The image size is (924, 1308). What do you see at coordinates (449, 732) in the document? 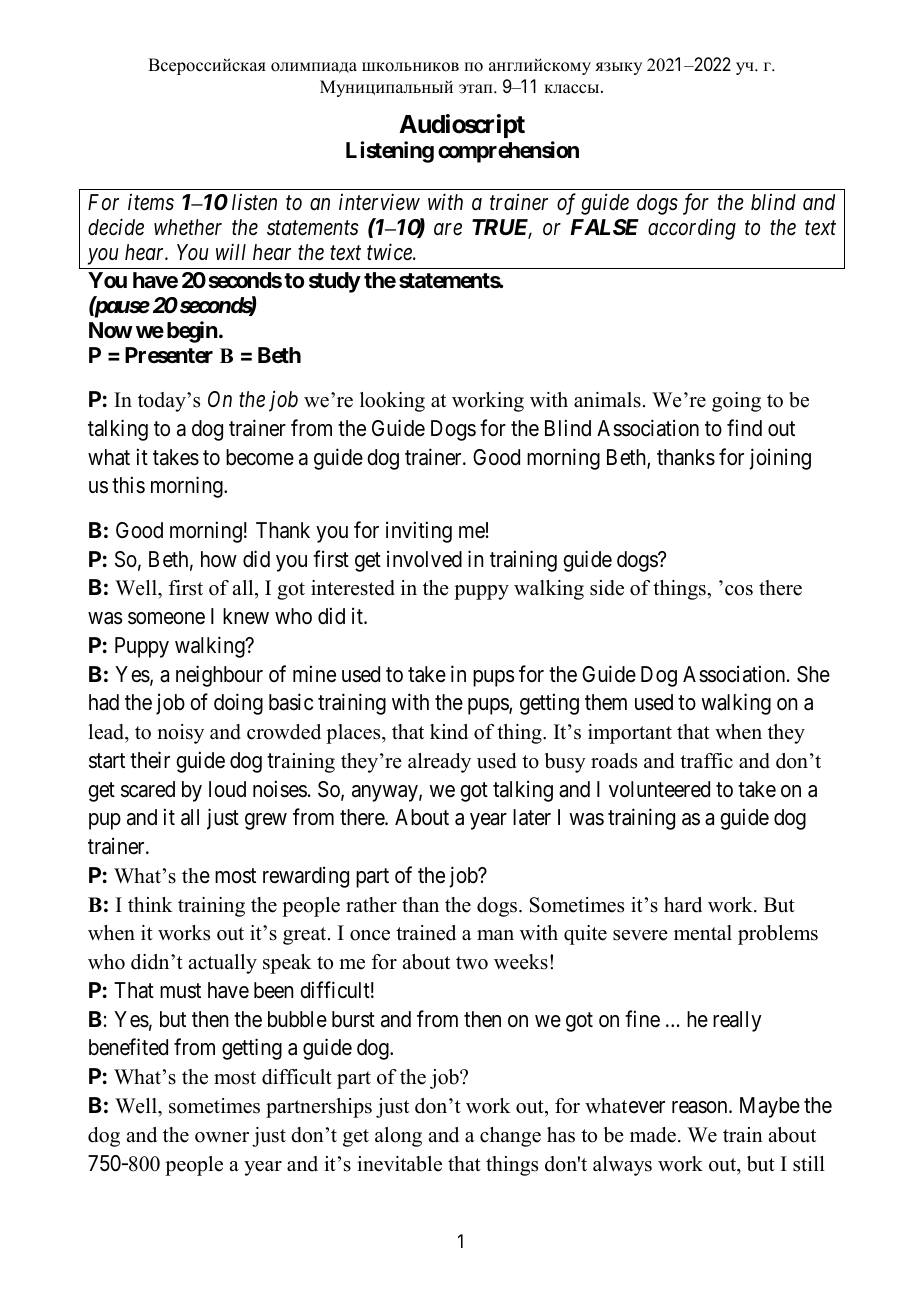
I see `kind` at bounding box center [449, 732].
